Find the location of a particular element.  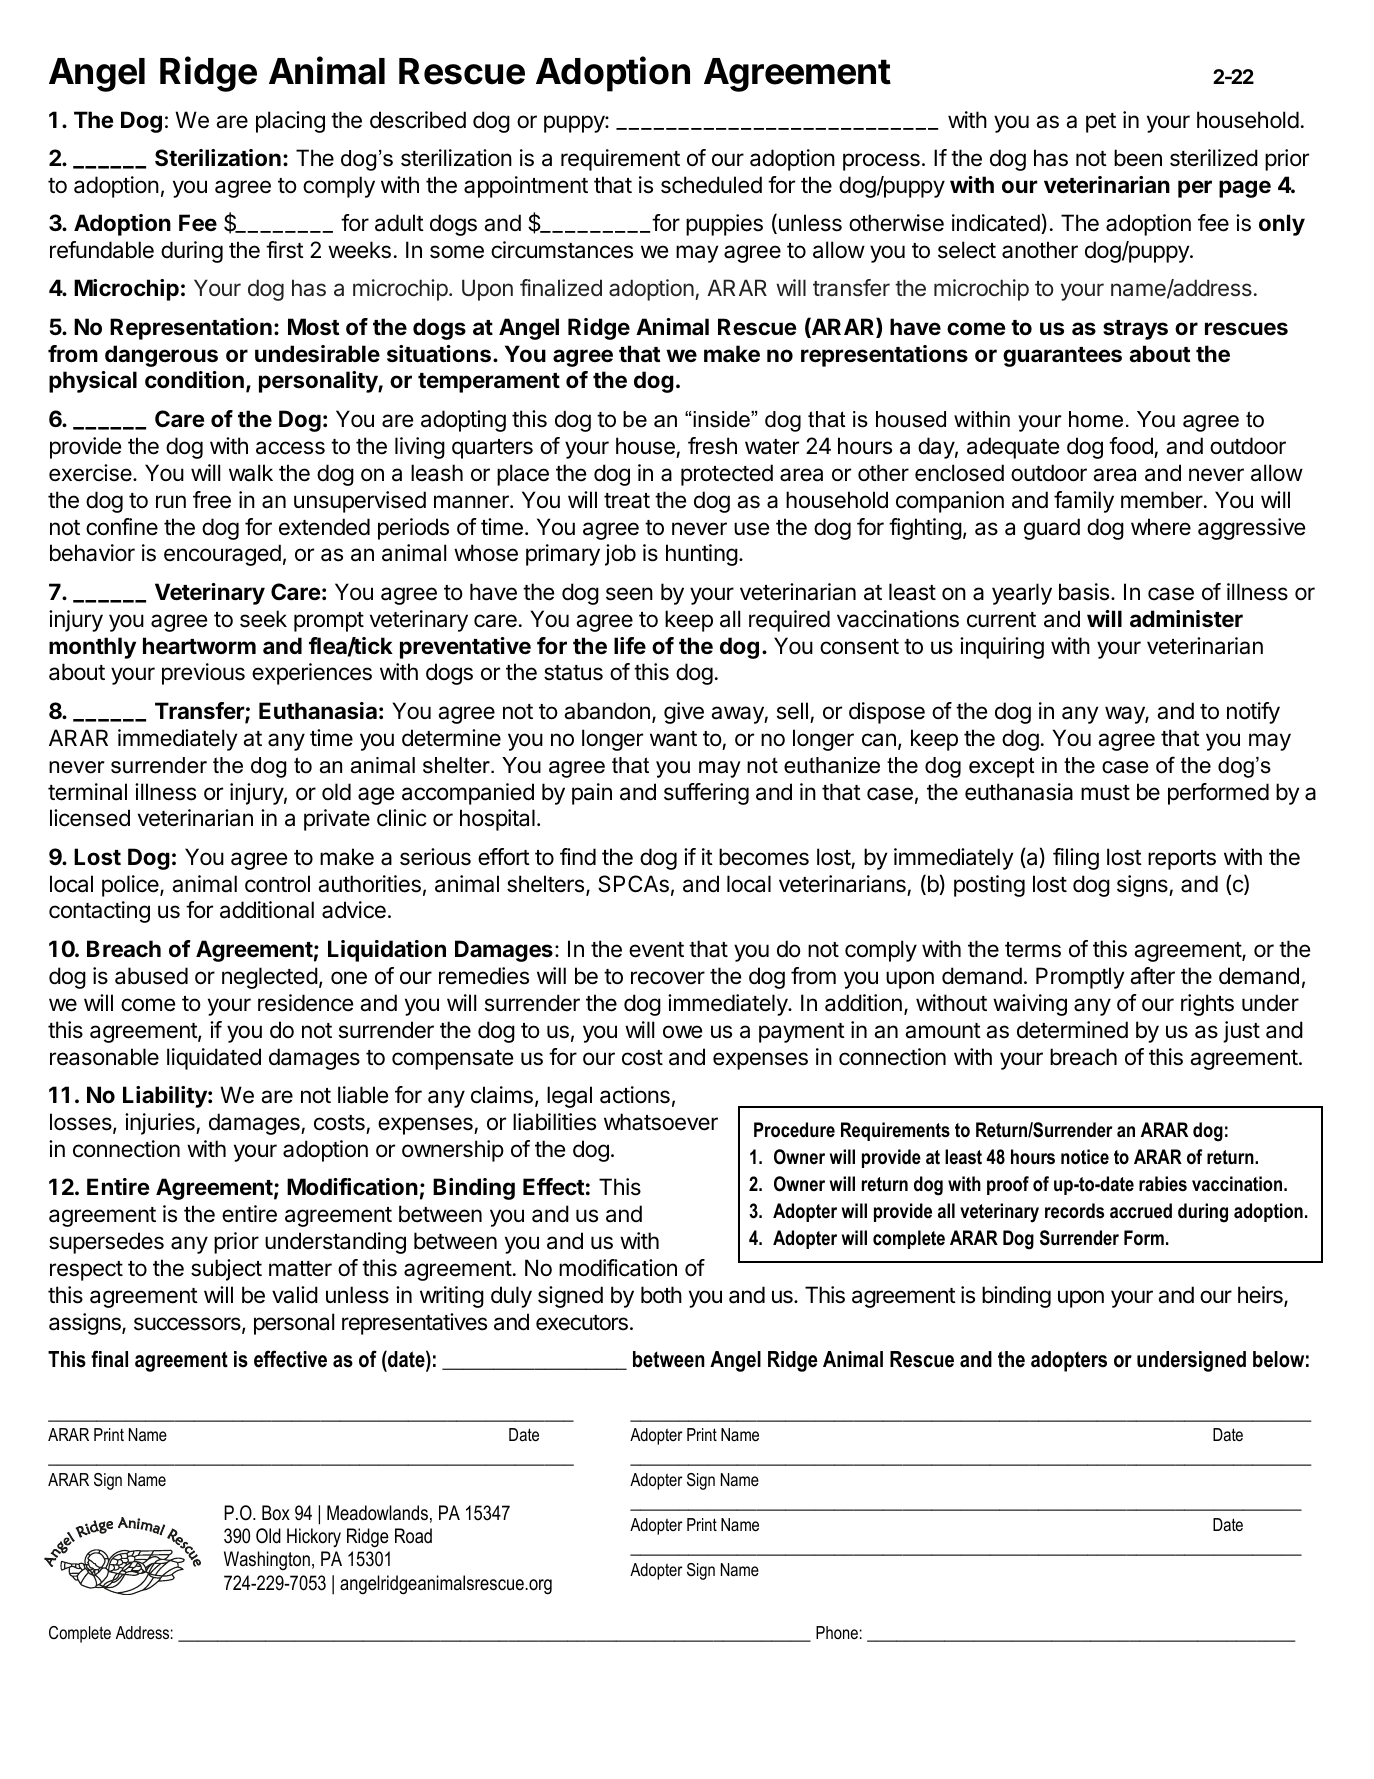

been is located at coordinates (1138, 158).
